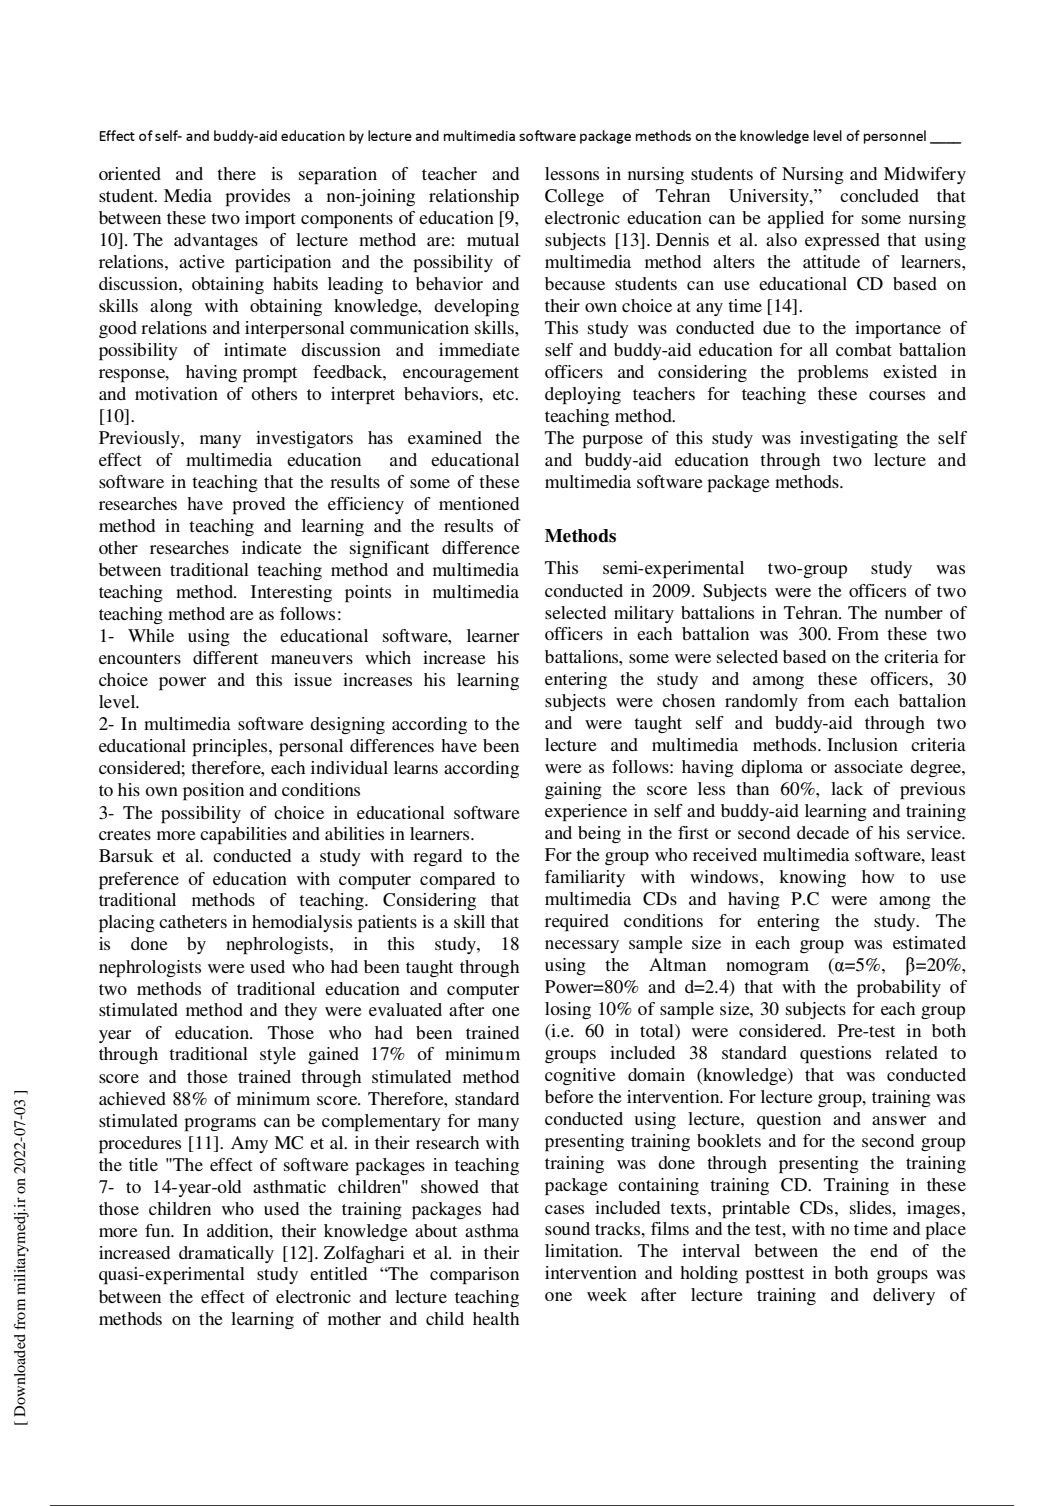  Describe the element at coordinates (849, 439) in the document. I see `investigating` at that location.
